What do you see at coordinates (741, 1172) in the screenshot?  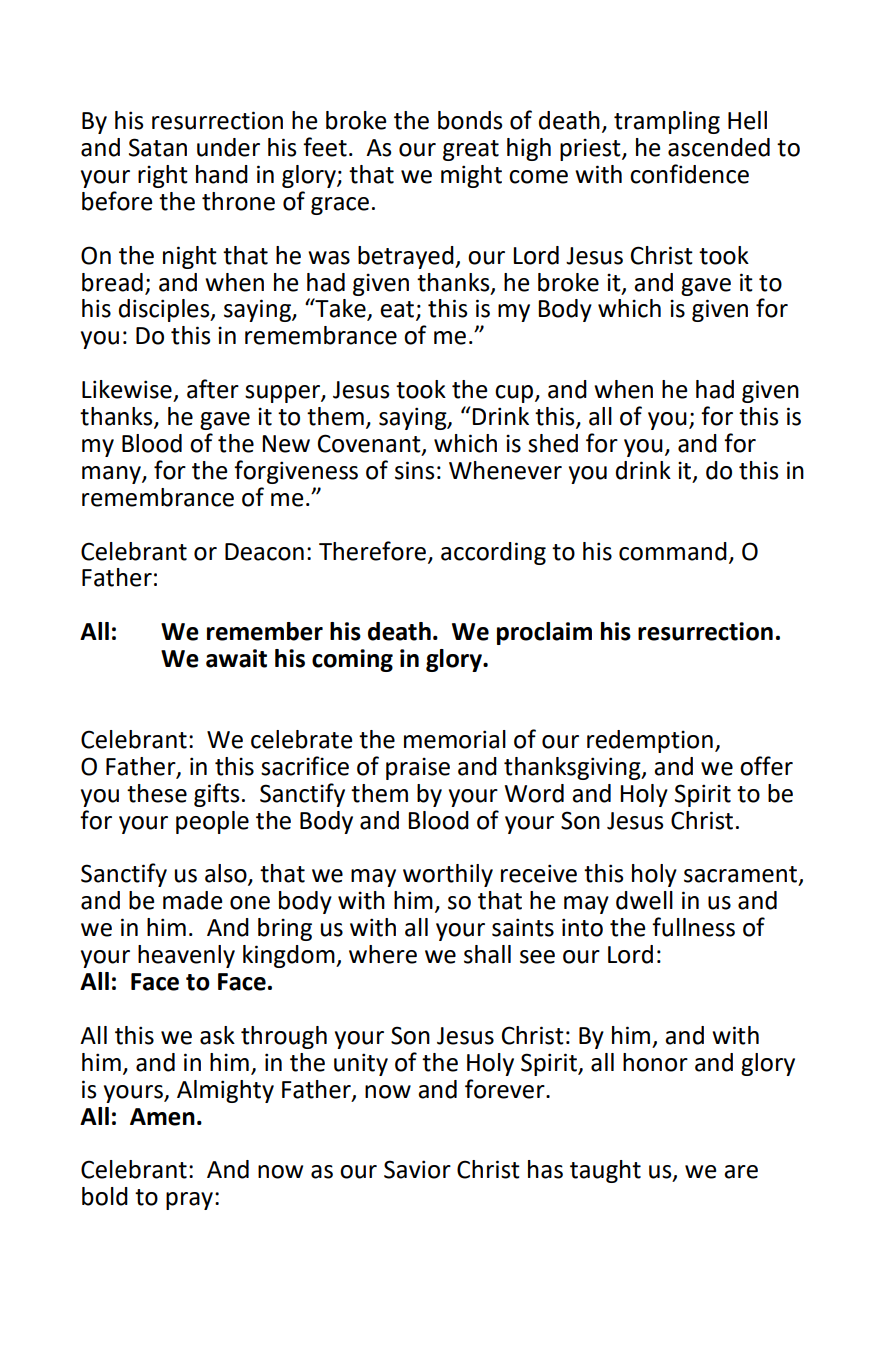 I see `are` at bounding box center [741, 1172].
